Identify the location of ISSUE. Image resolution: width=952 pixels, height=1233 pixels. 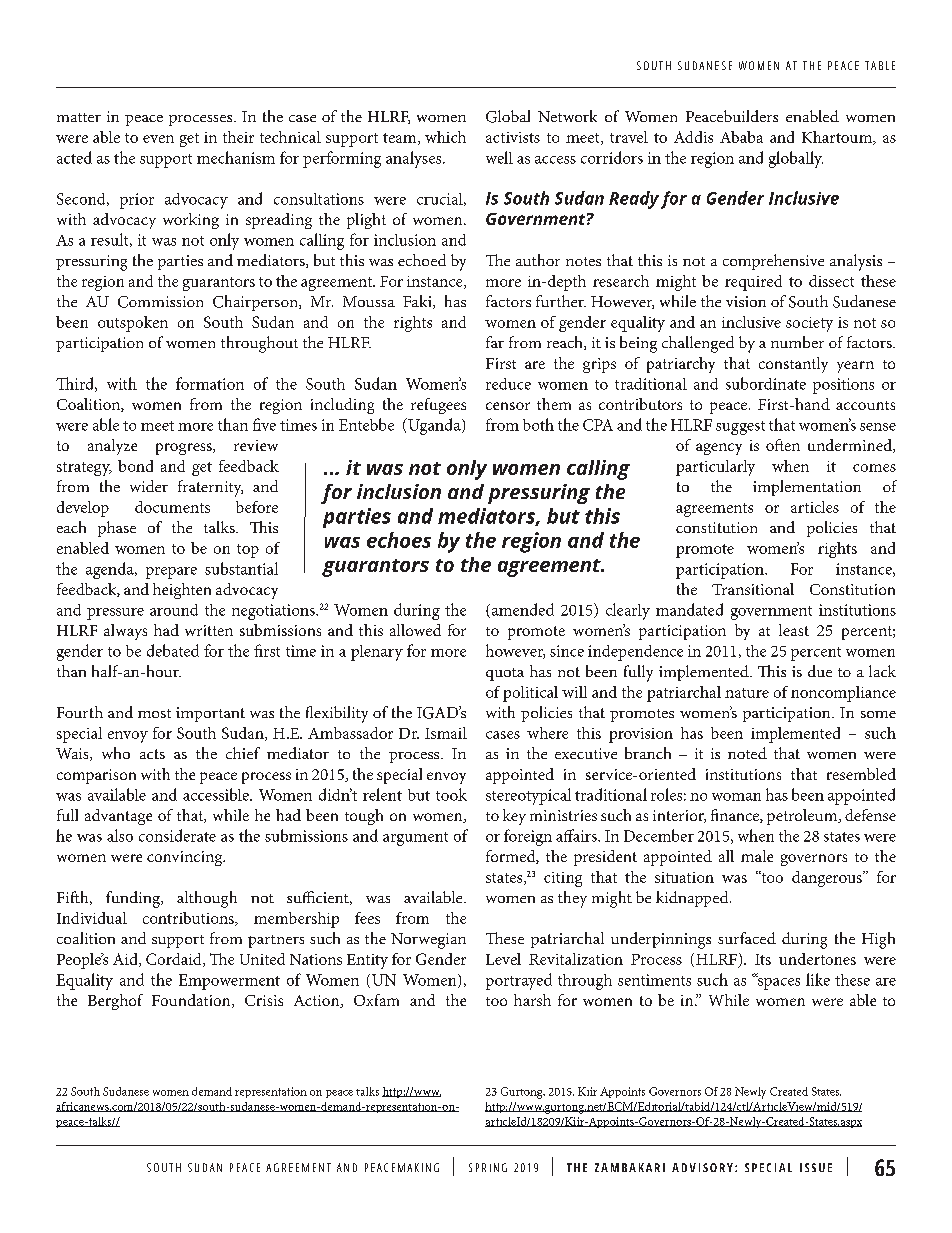
(816, 1167).
